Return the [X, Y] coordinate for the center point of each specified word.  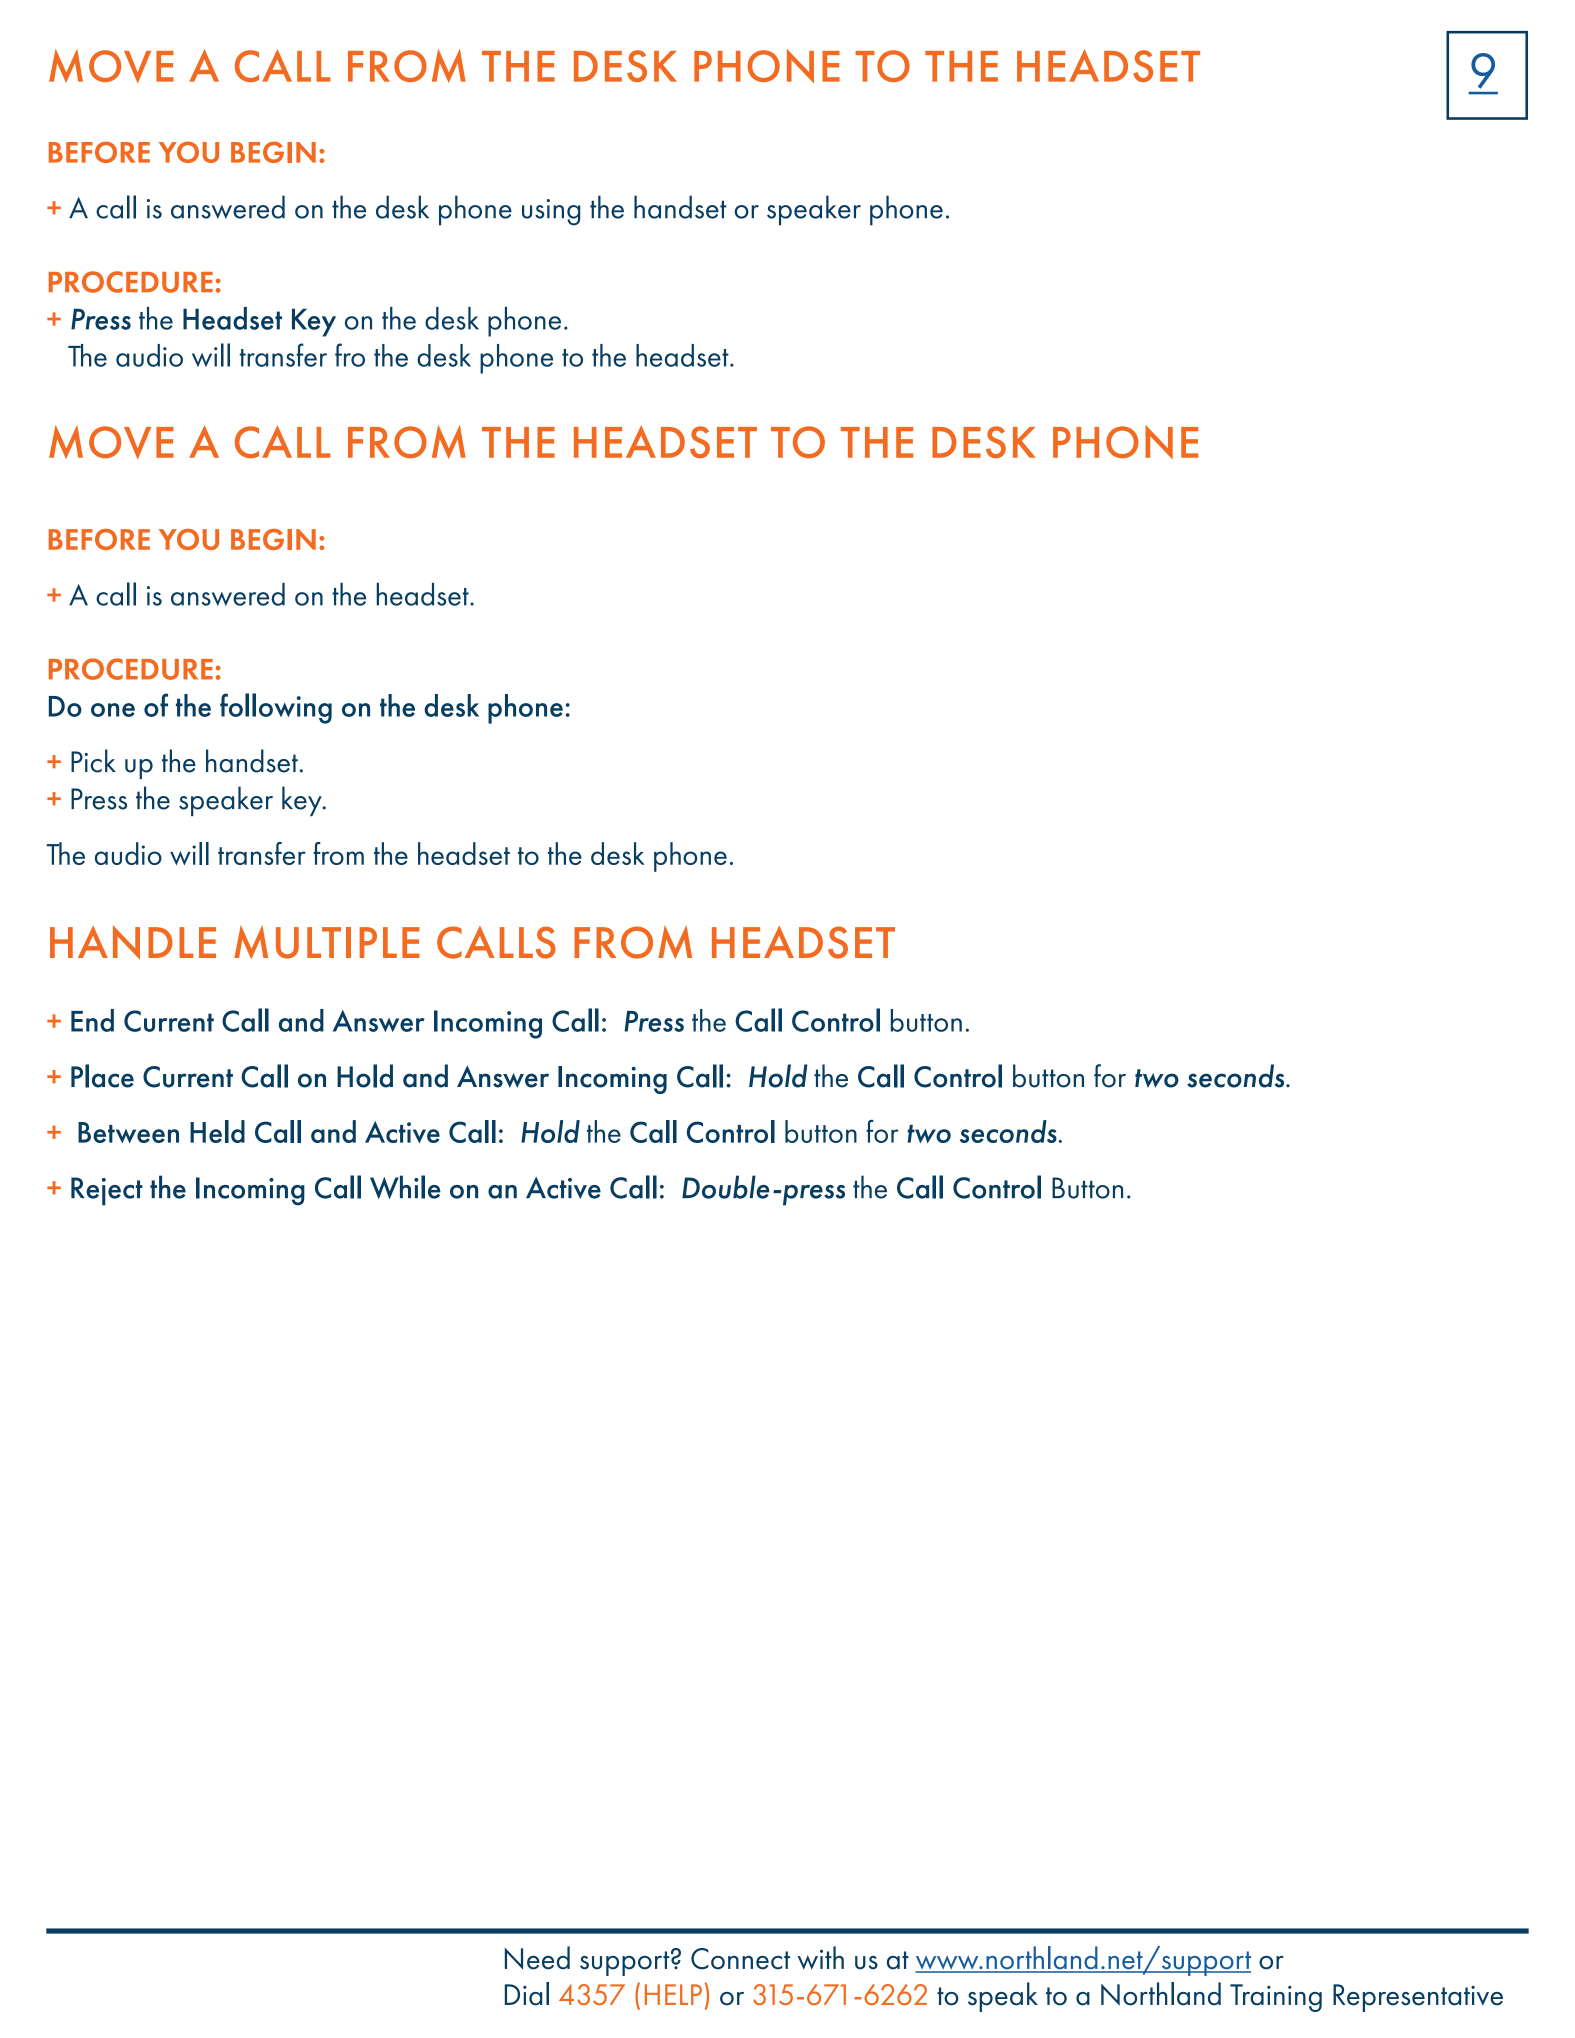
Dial [527, 1994]
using [551, 212]
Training [1276, 1998]
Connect [740, 1959]
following [276, 708]
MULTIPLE [327, 942]
